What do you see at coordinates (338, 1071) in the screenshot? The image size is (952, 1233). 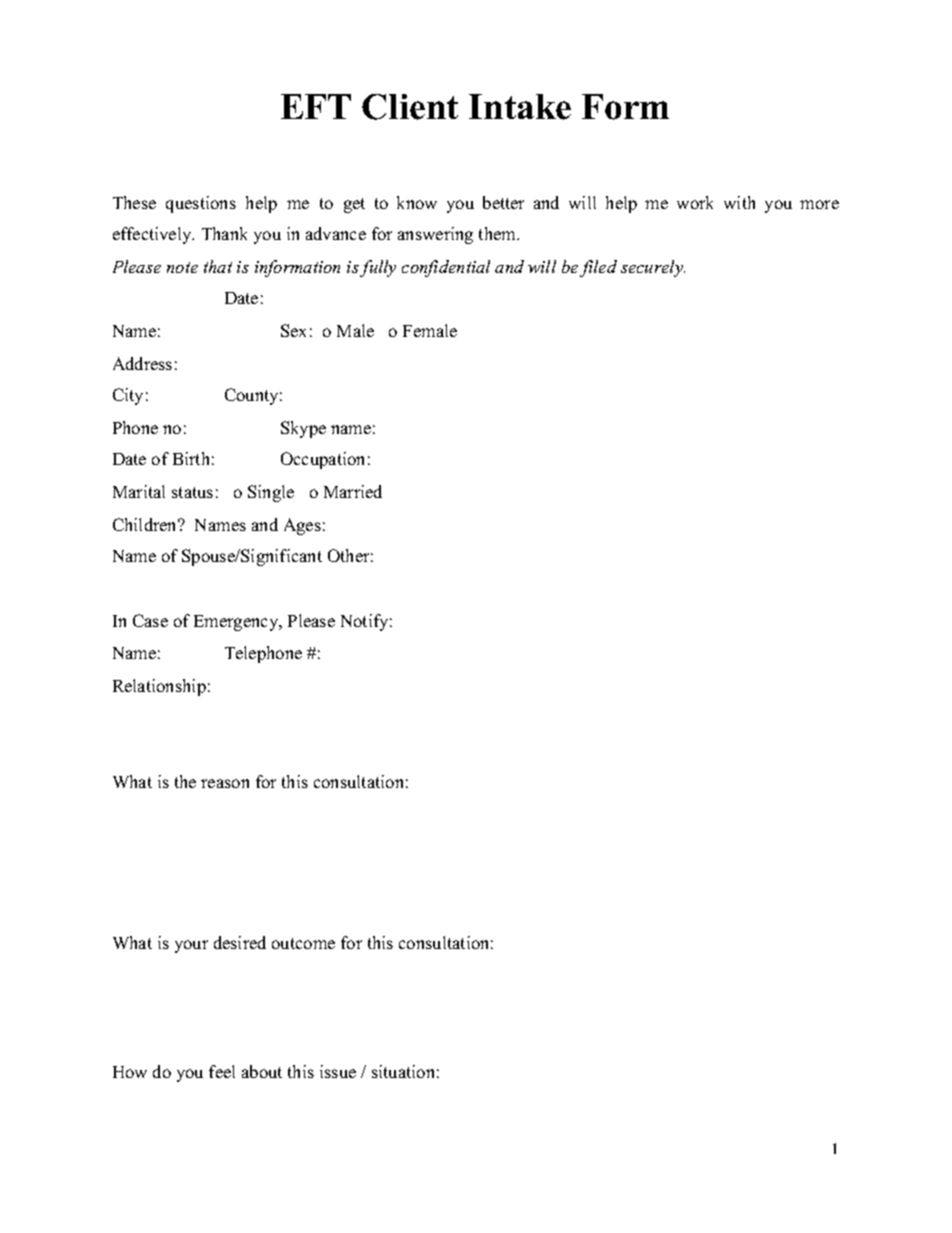 I see `issue` at bounding box center [338, 1071].
